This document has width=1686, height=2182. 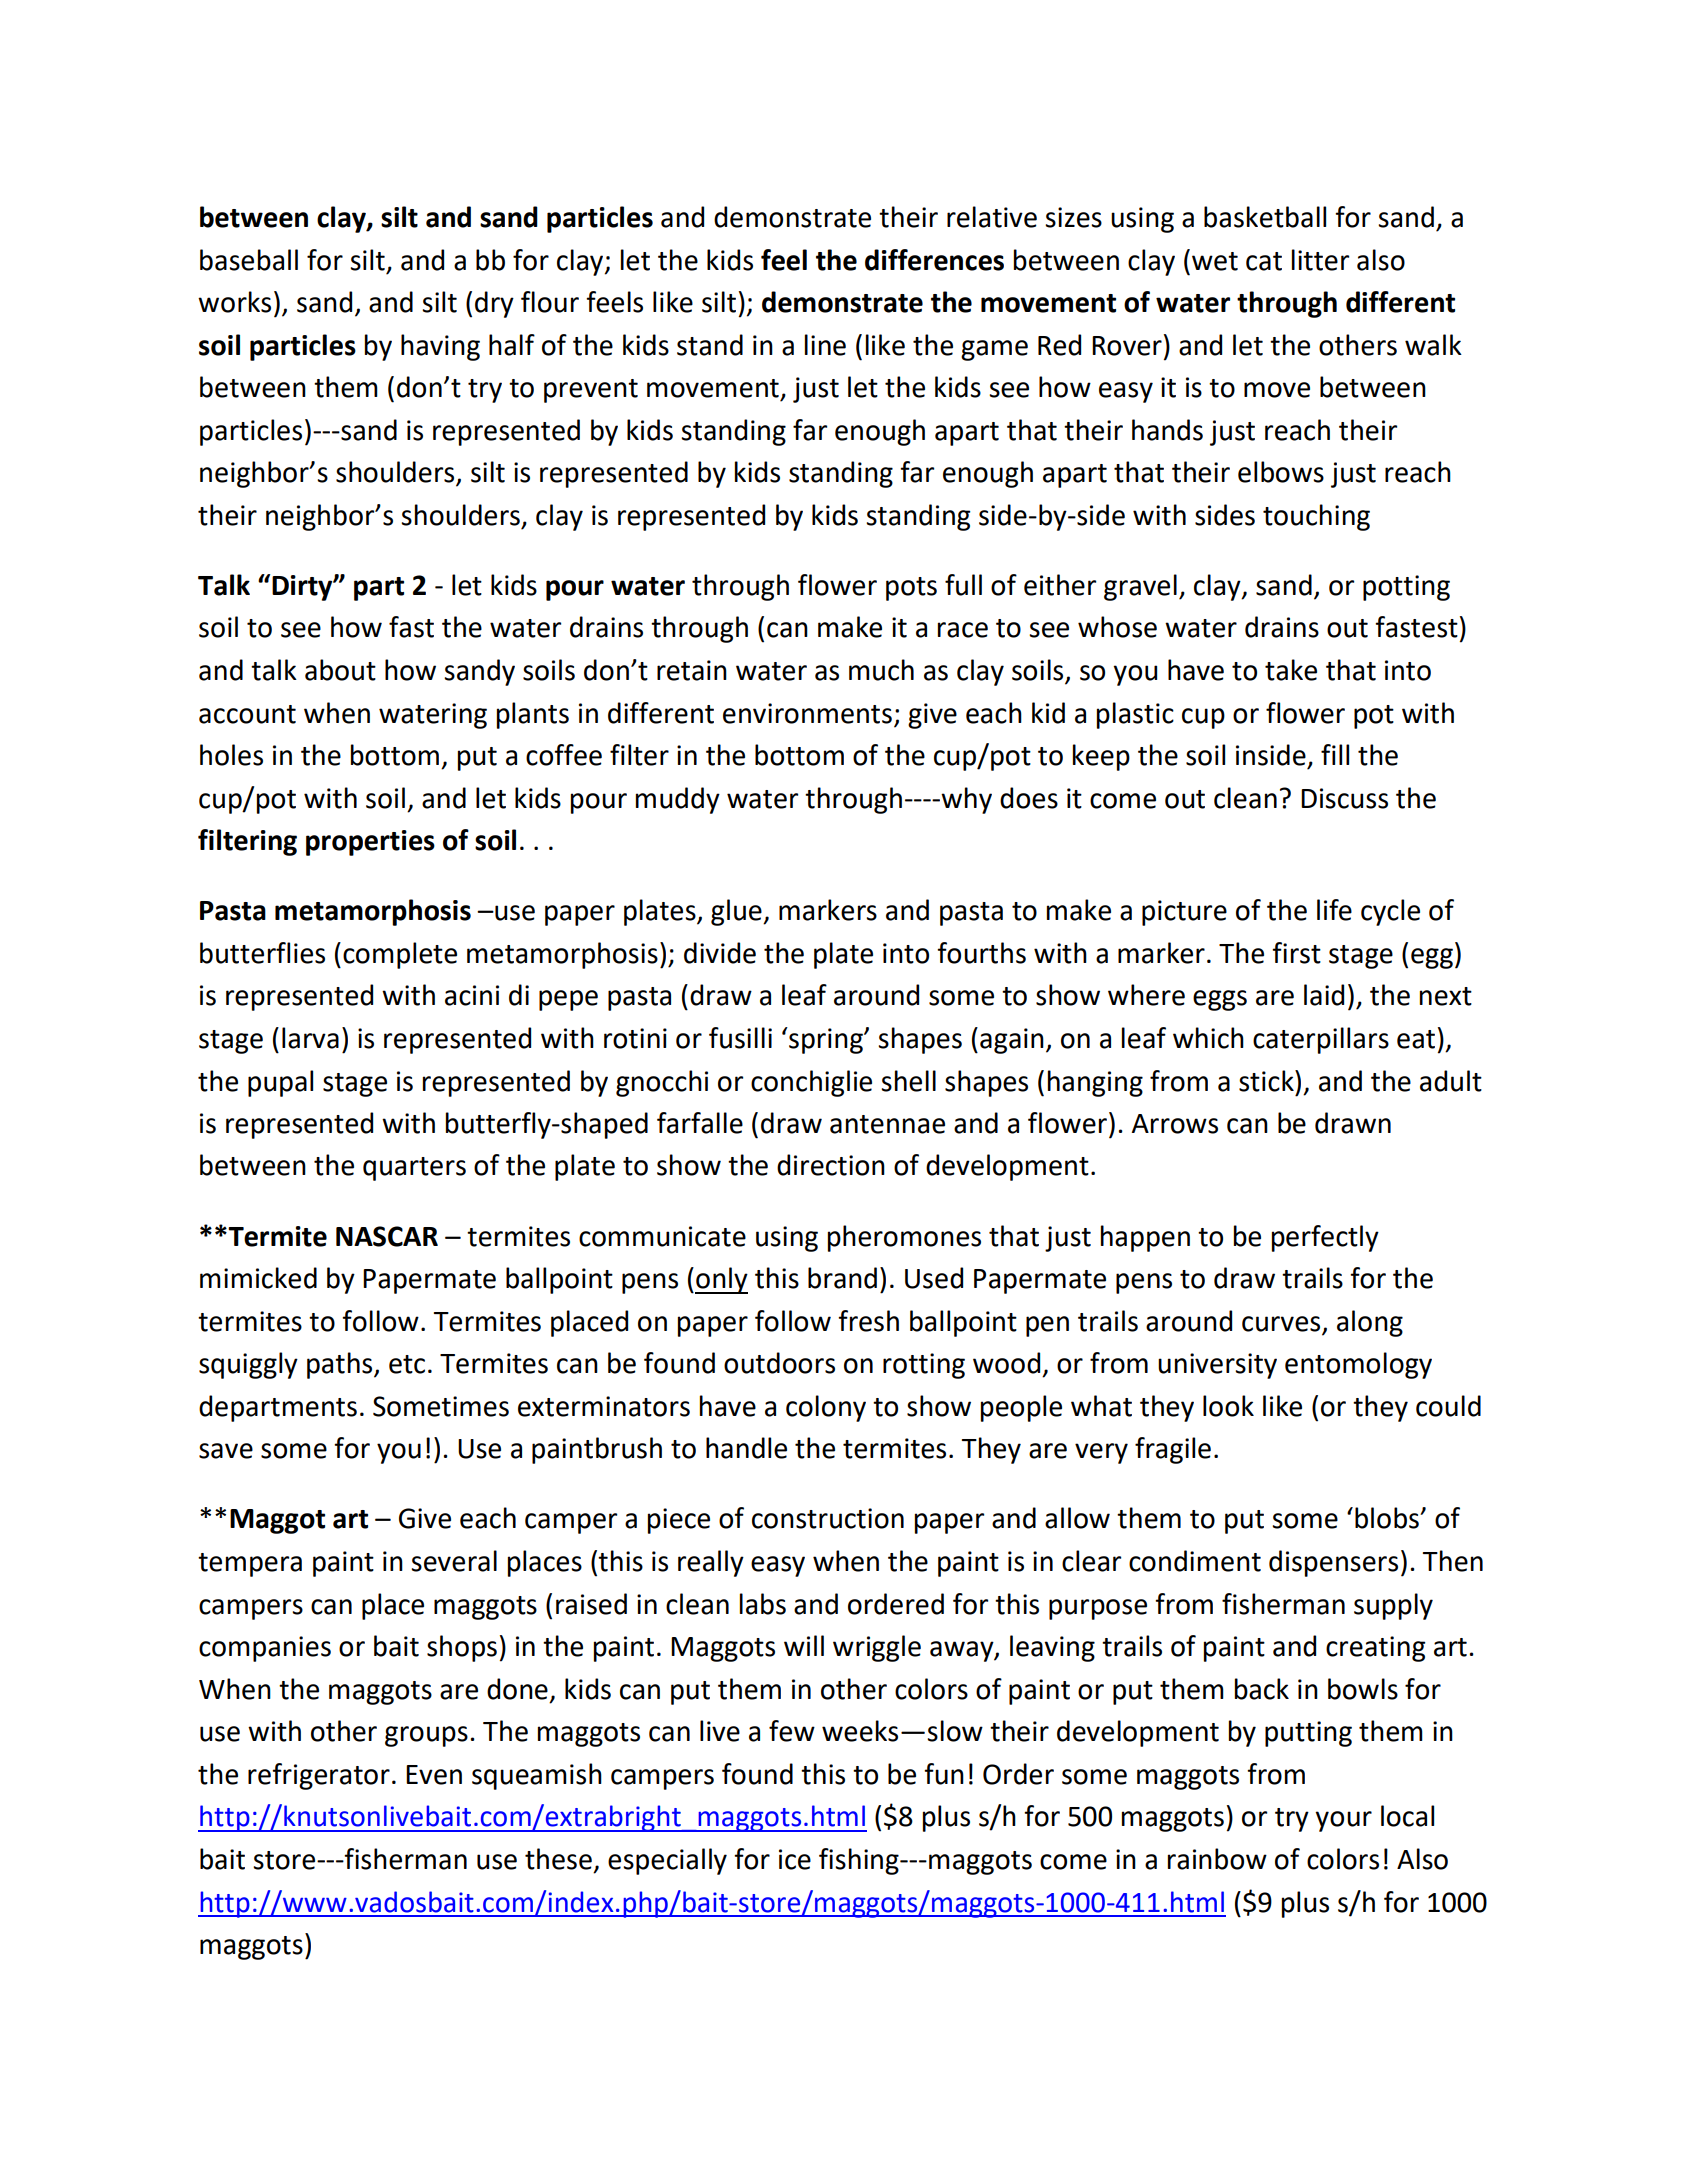 I want to click on NASCAR, so click(x=387, y=1236).
